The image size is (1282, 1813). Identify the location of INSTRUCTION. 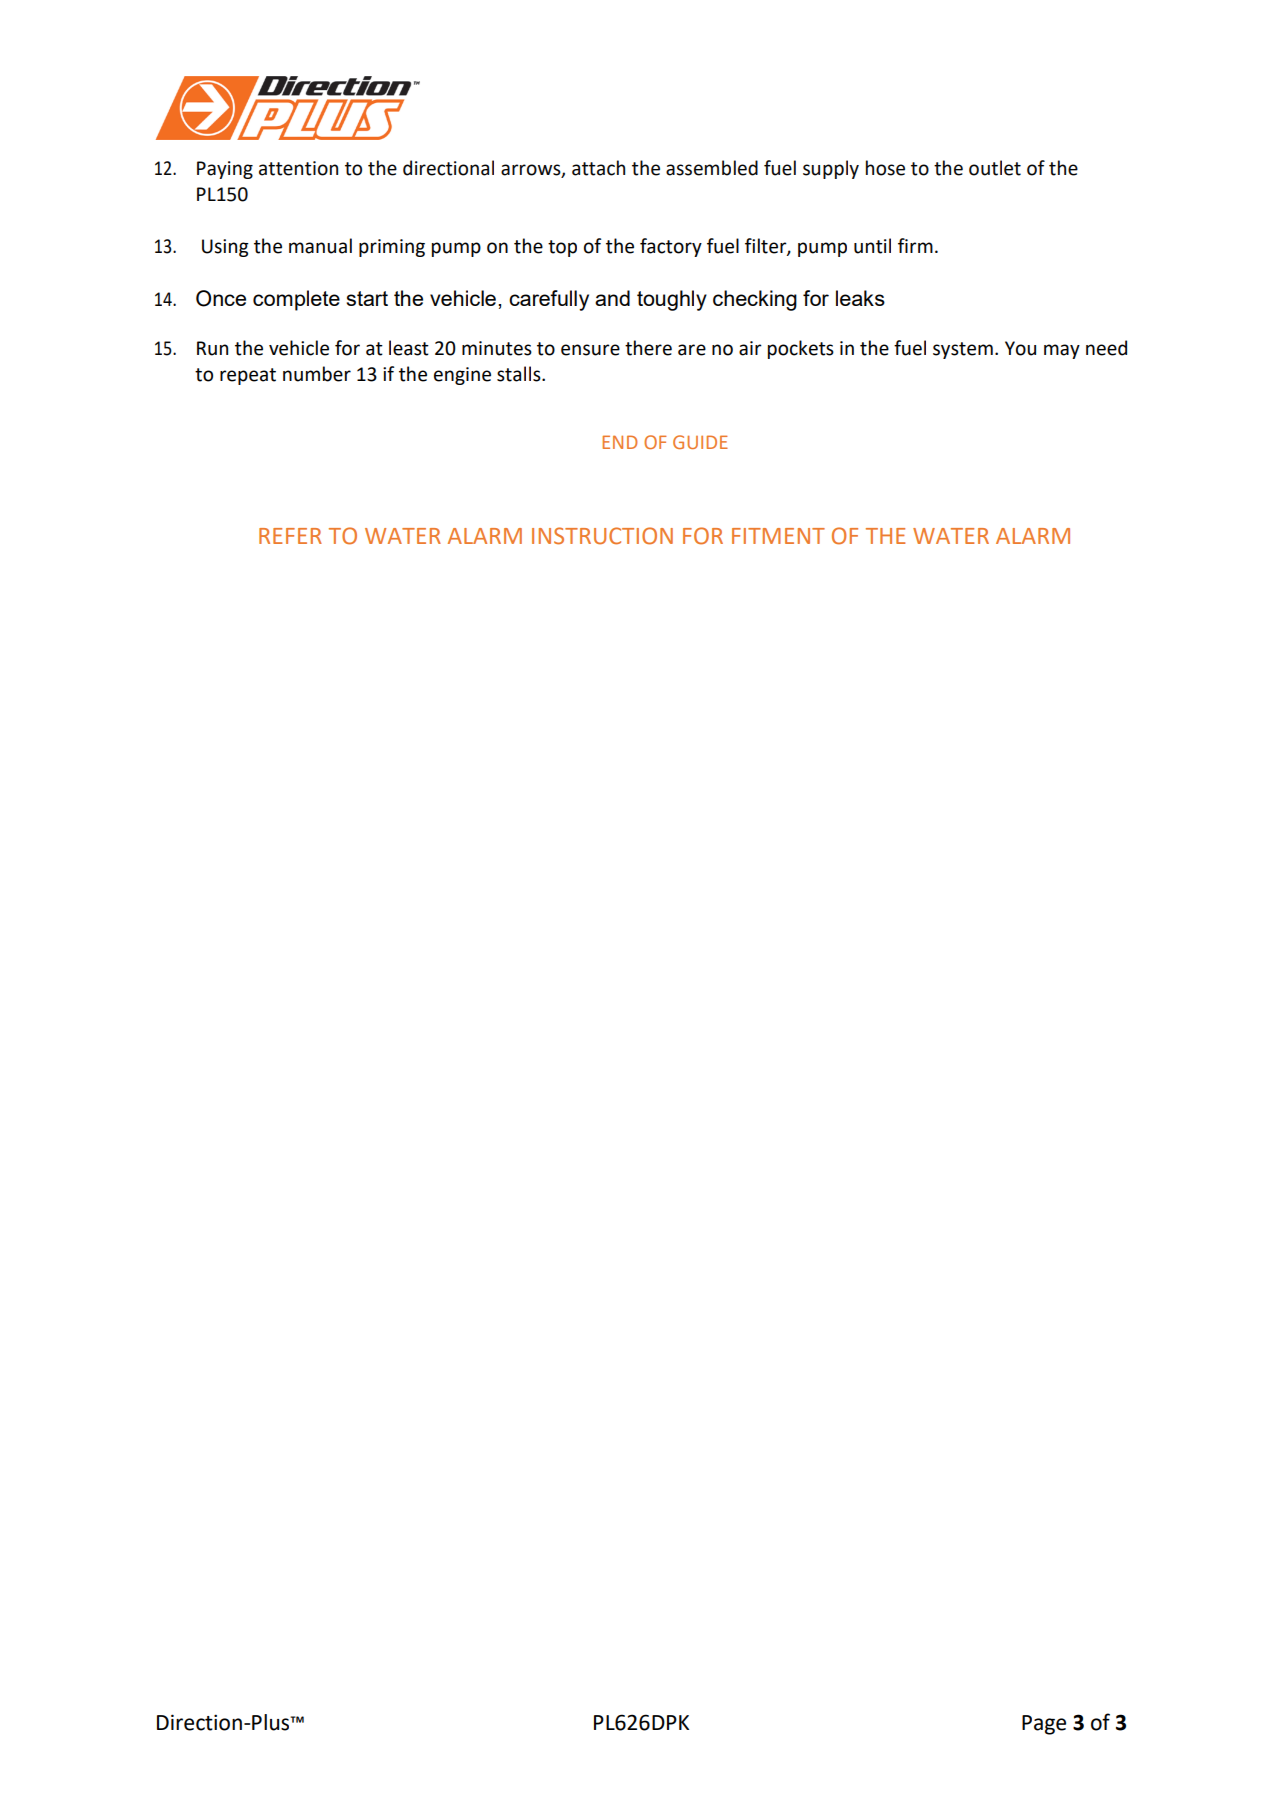
(602, 536).
